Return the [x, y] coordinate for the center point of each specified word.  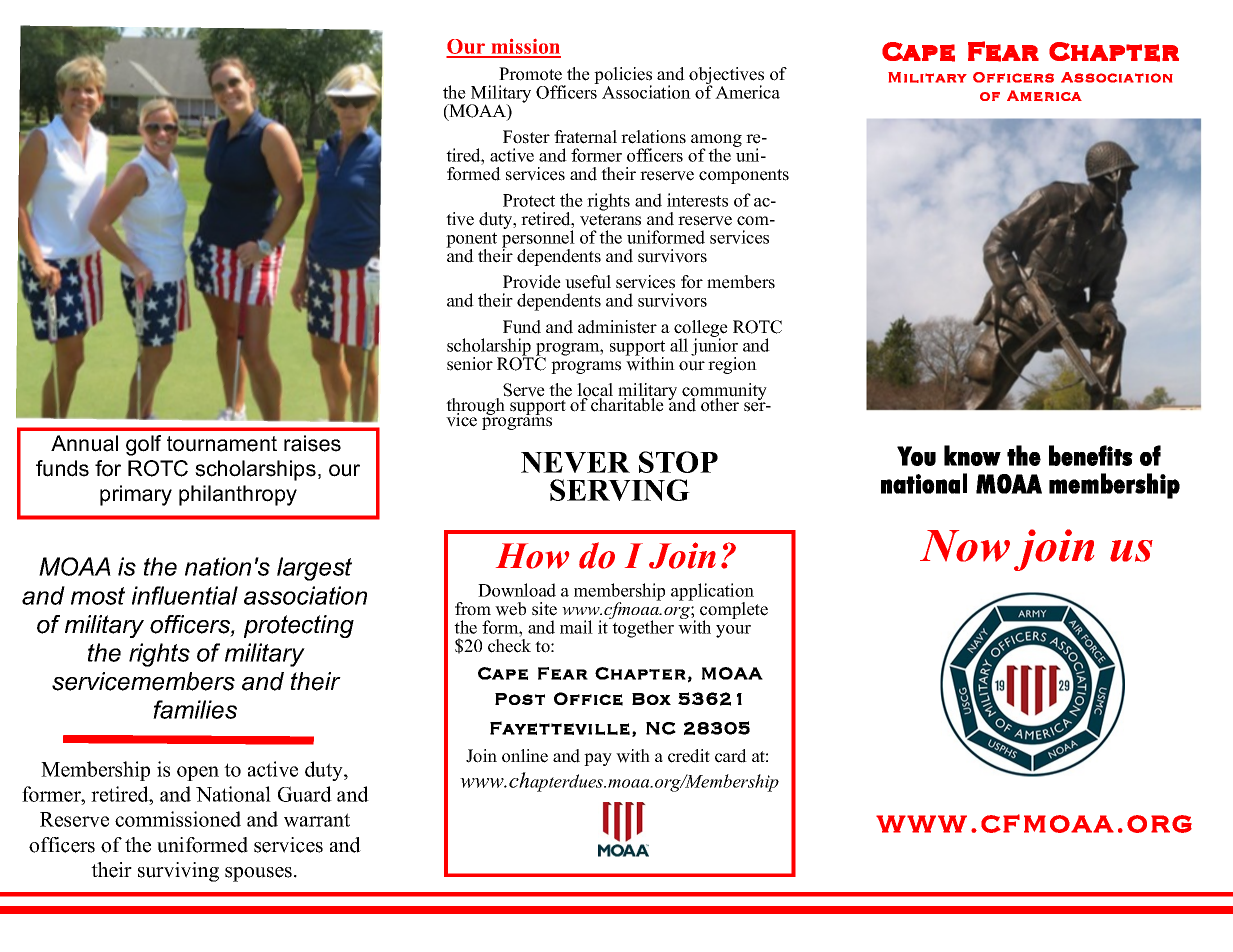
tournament [222, 444]
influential [185, 595]
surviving [178, 872]
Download [517, 590]
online [525, 756]
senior [470, 364]
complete [734, 612]
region [732, 365]
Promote [530, 74]
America [747, 92]
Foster [526, 137]
